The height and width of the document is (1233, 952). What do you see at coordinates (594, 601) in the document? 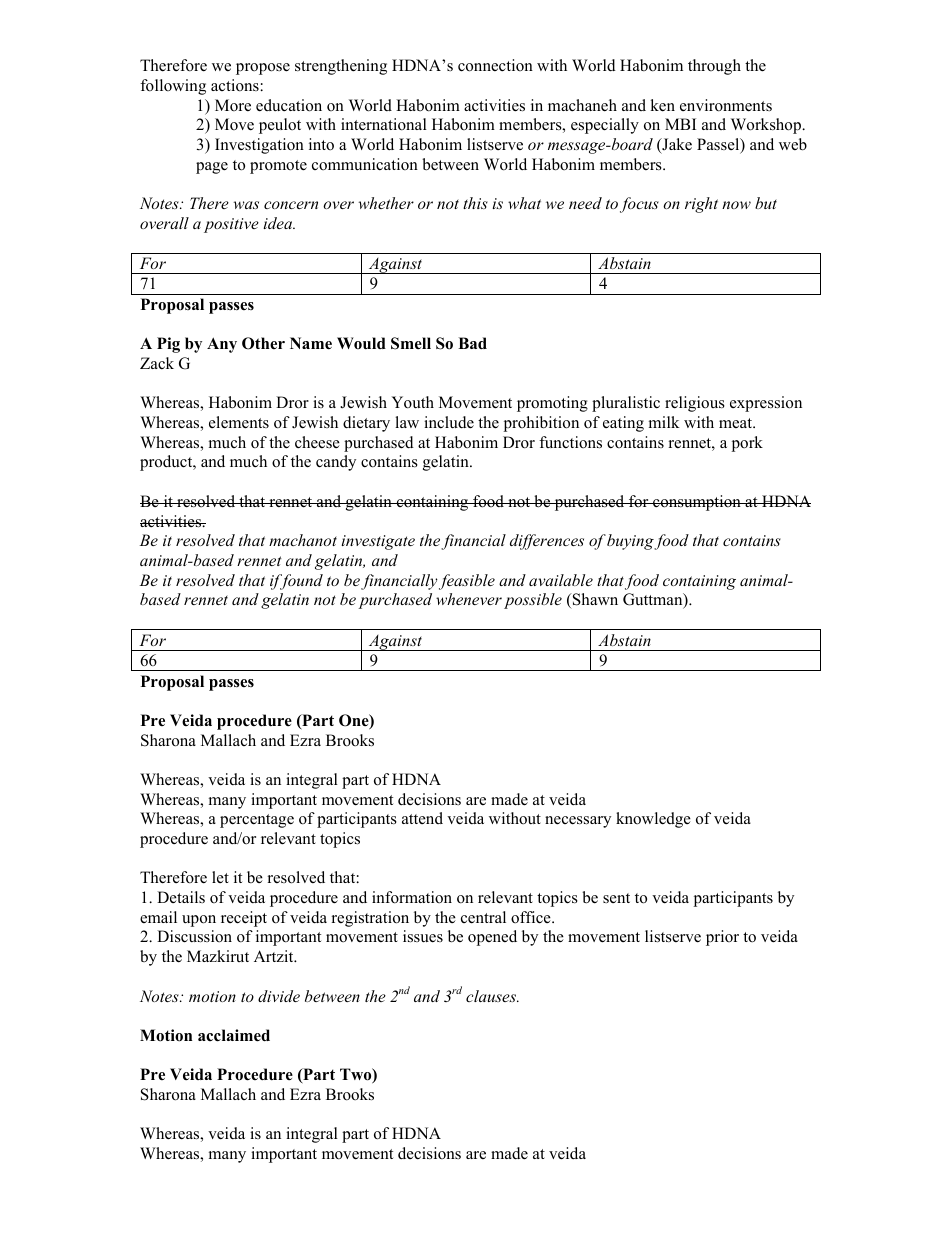
I see `Shawn` at bounding box center [594, 601].
